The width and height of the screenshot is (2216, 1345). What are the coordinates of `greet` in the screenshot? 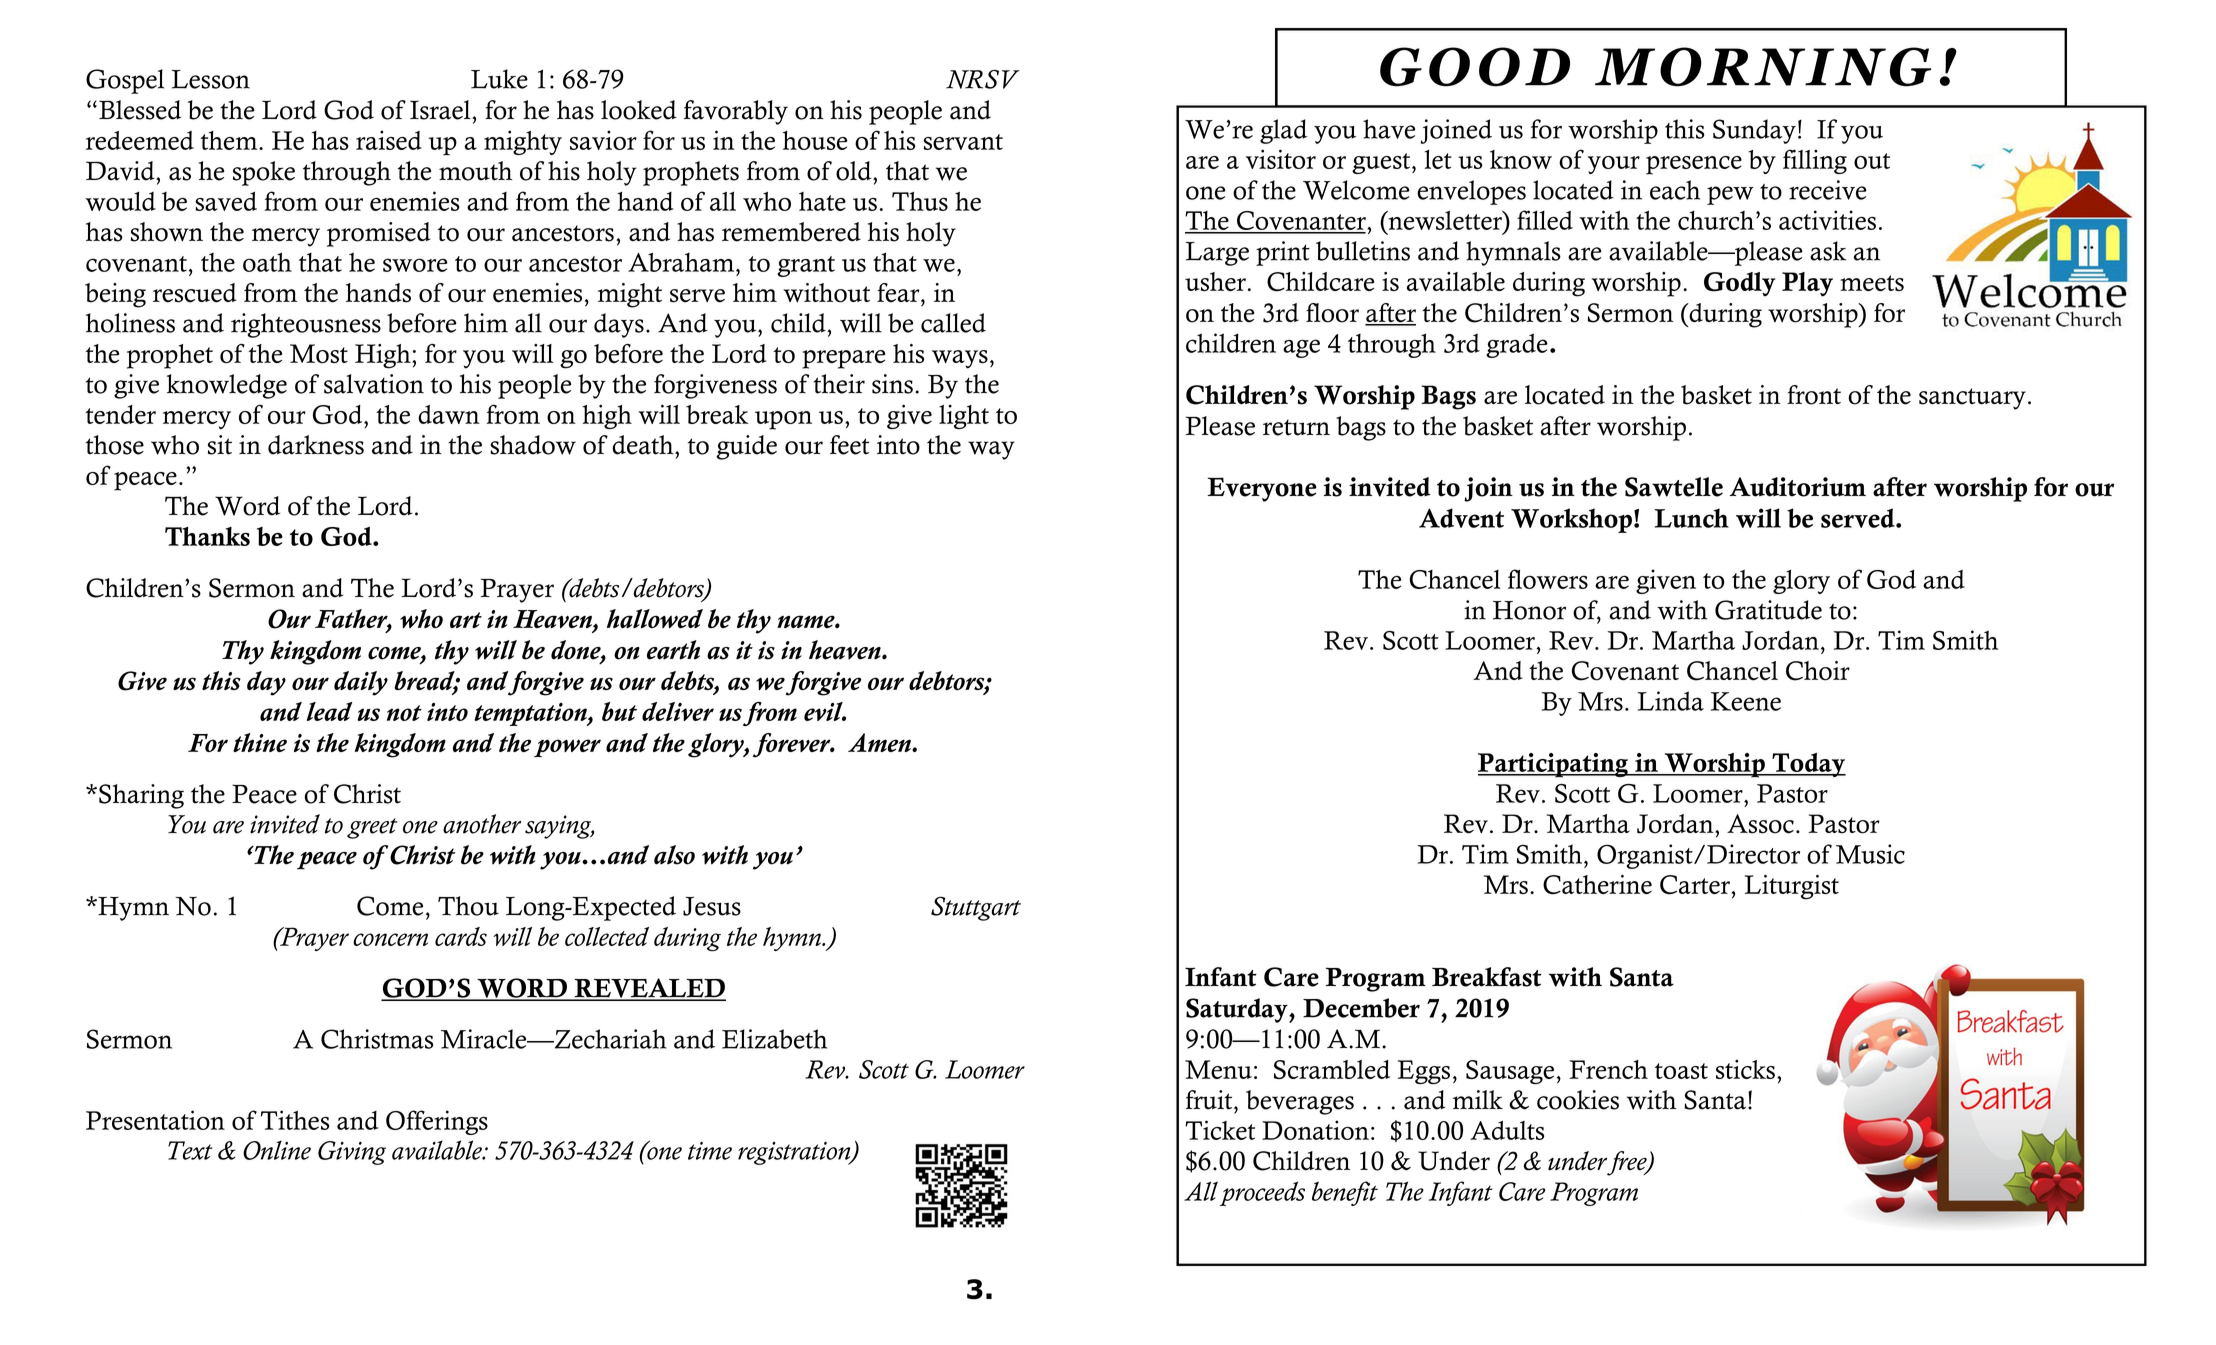 It's located at (372, 828).
